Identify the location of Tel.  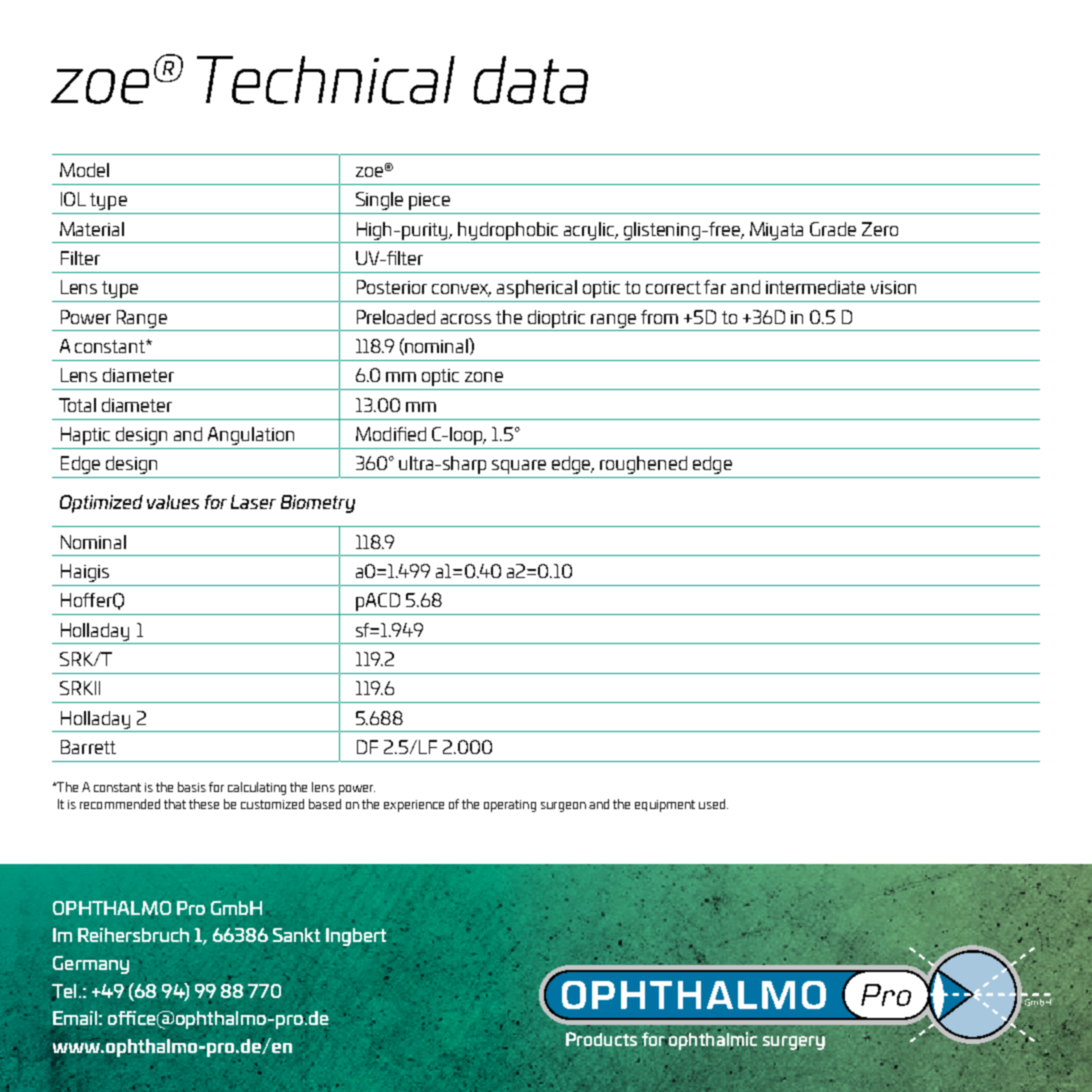
(66, 991).
